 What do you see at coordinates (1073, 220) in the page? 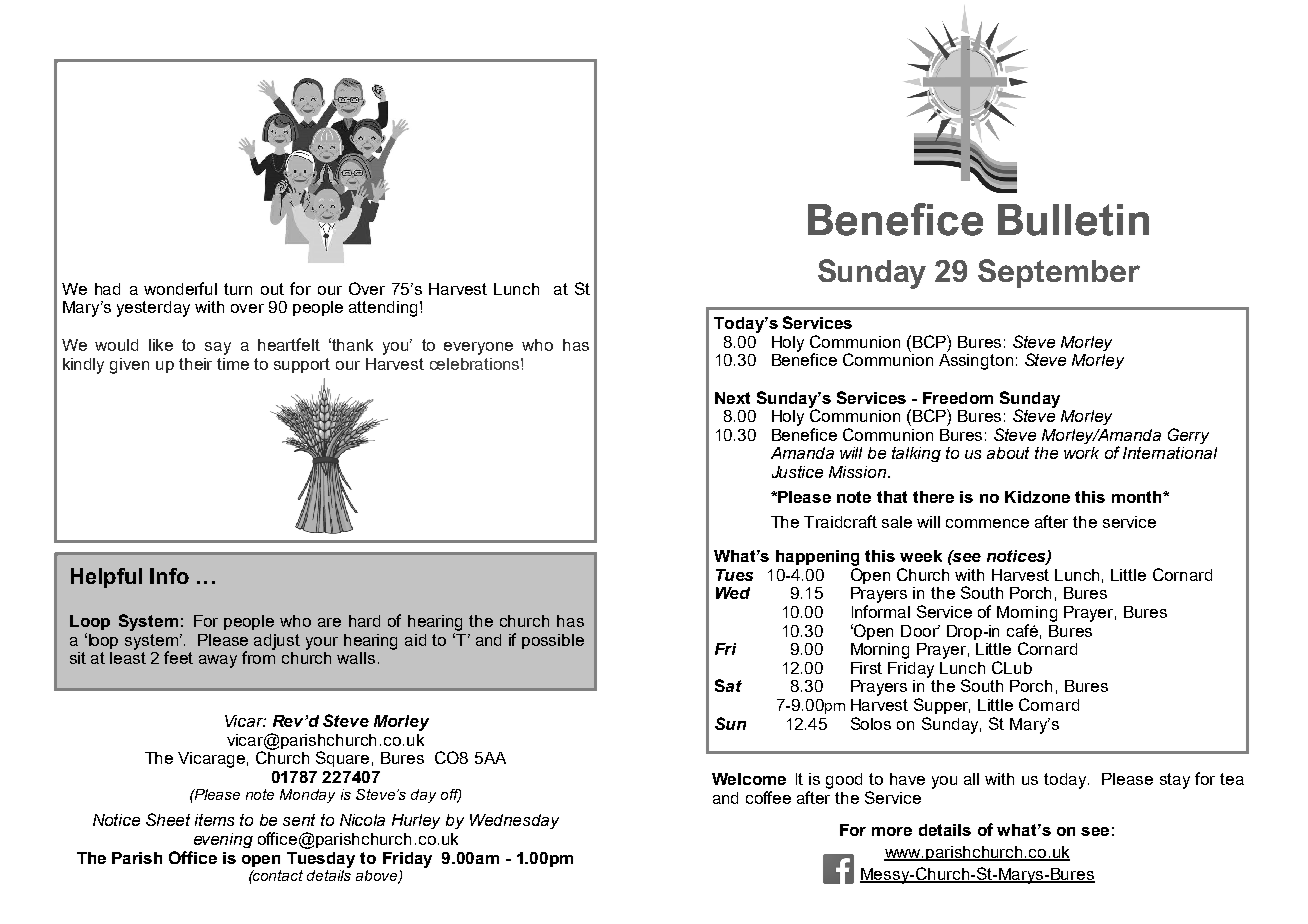
I see `Bulletin` at bounding box center [1073, 220].
